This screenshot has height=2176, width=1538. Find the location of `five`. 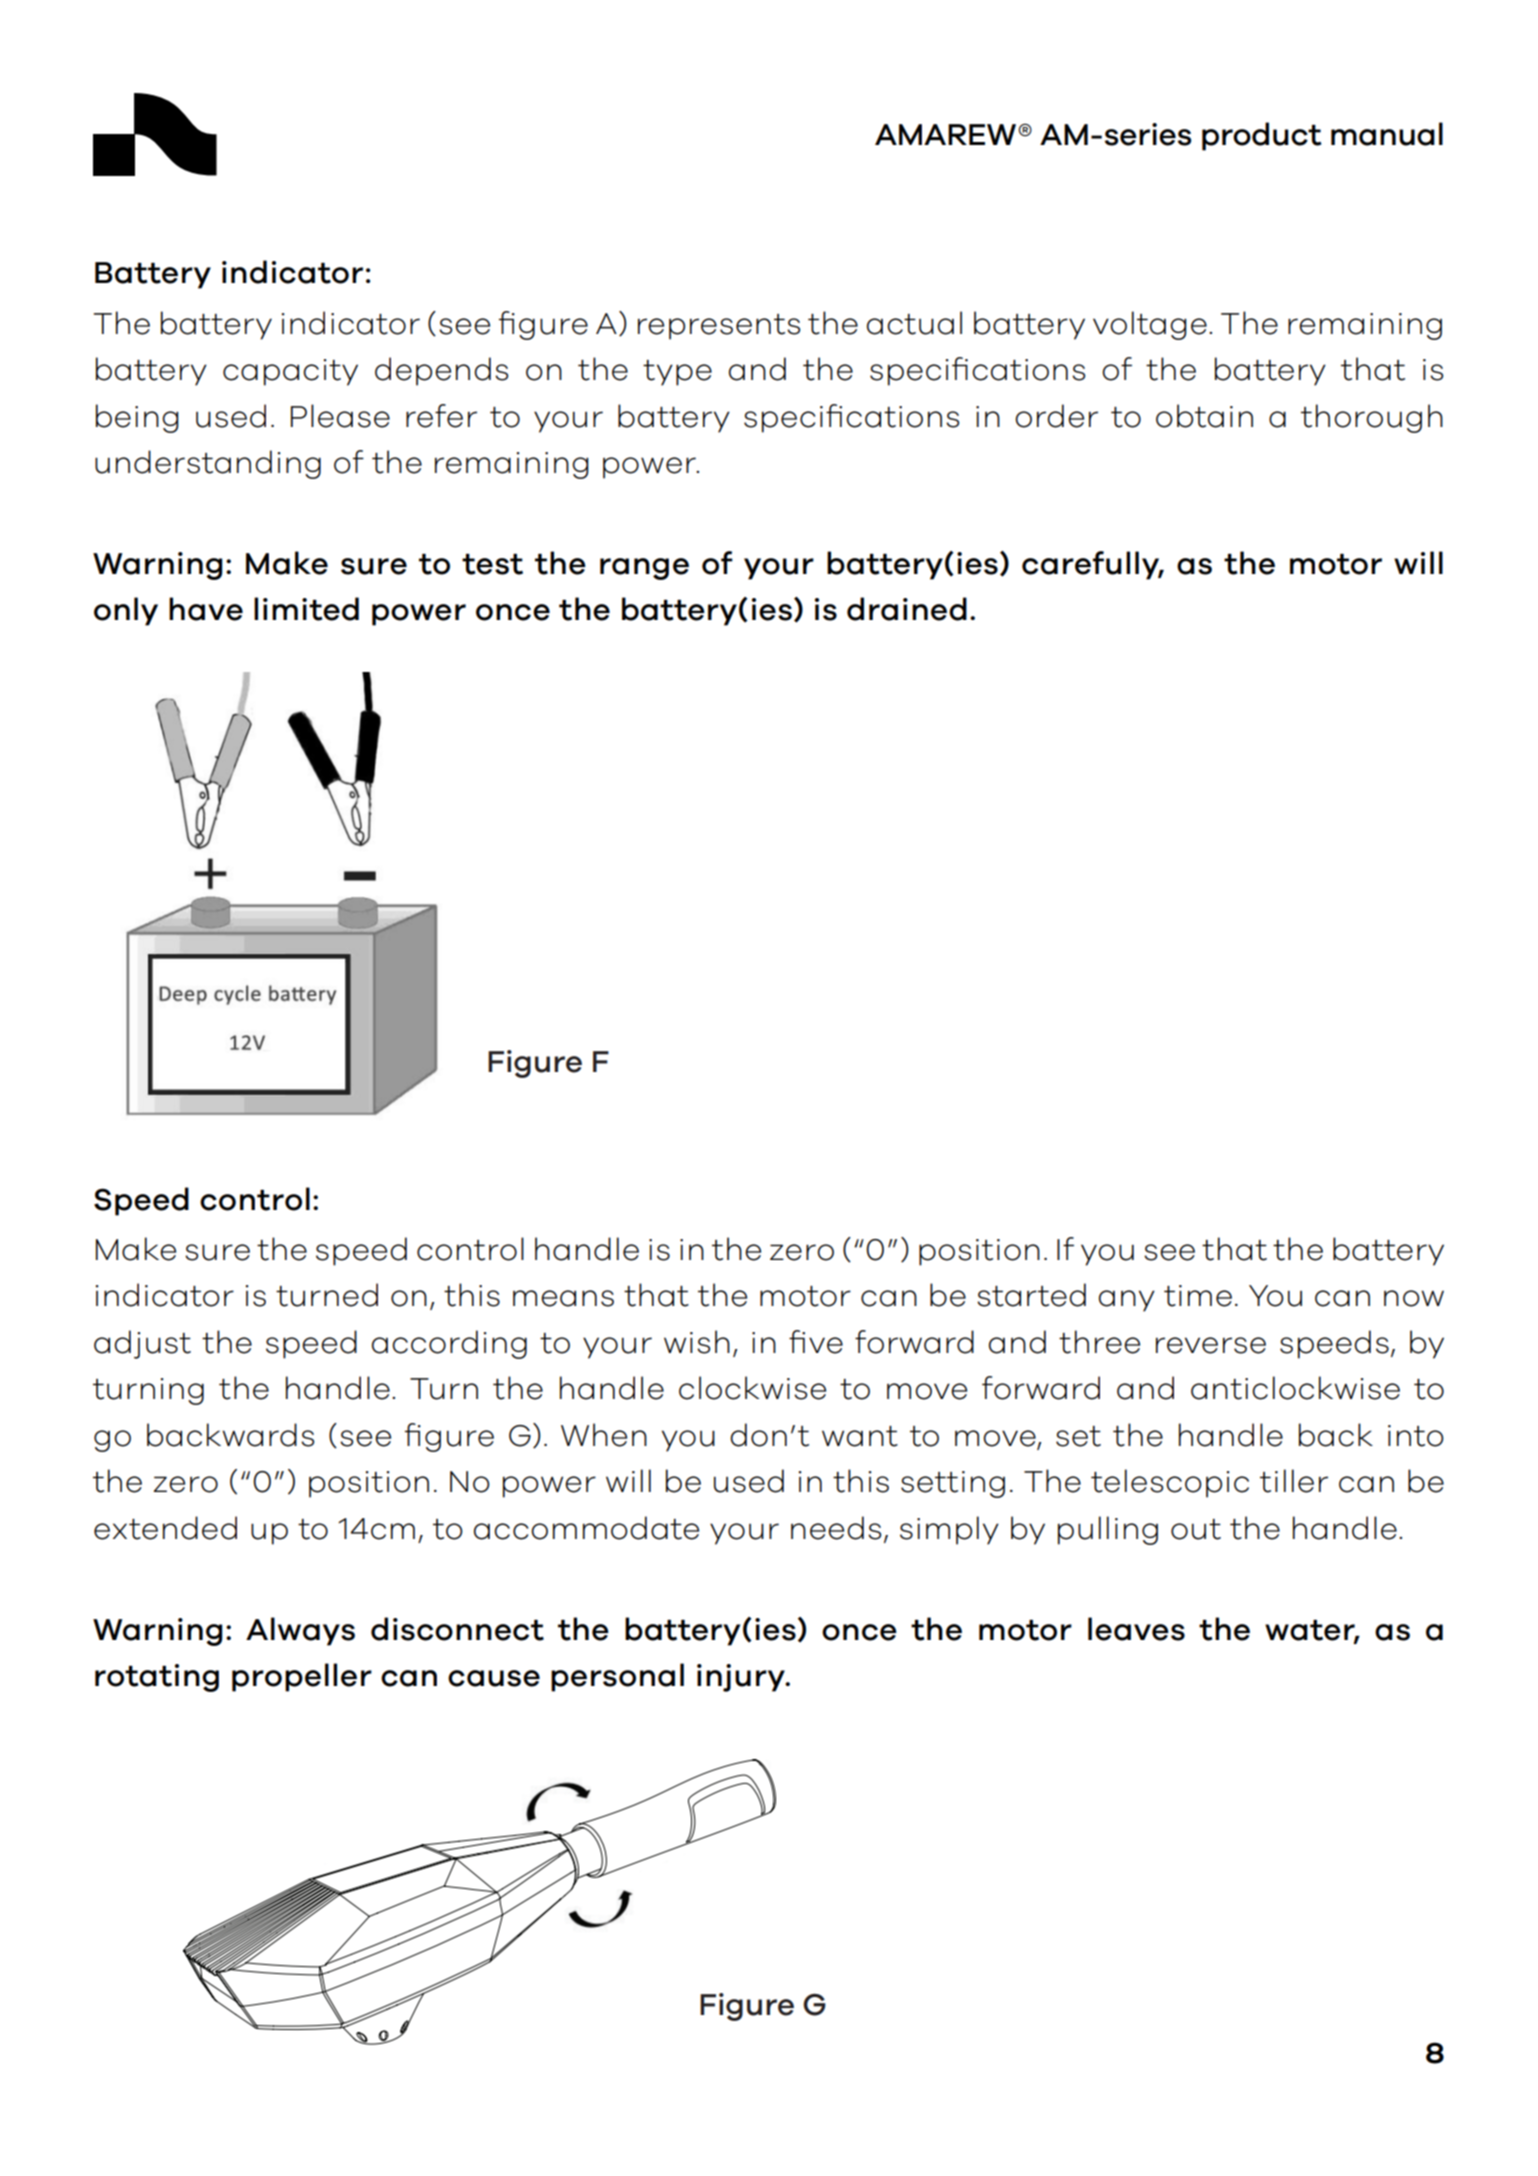

five is located at coordinates (816, 1342).
